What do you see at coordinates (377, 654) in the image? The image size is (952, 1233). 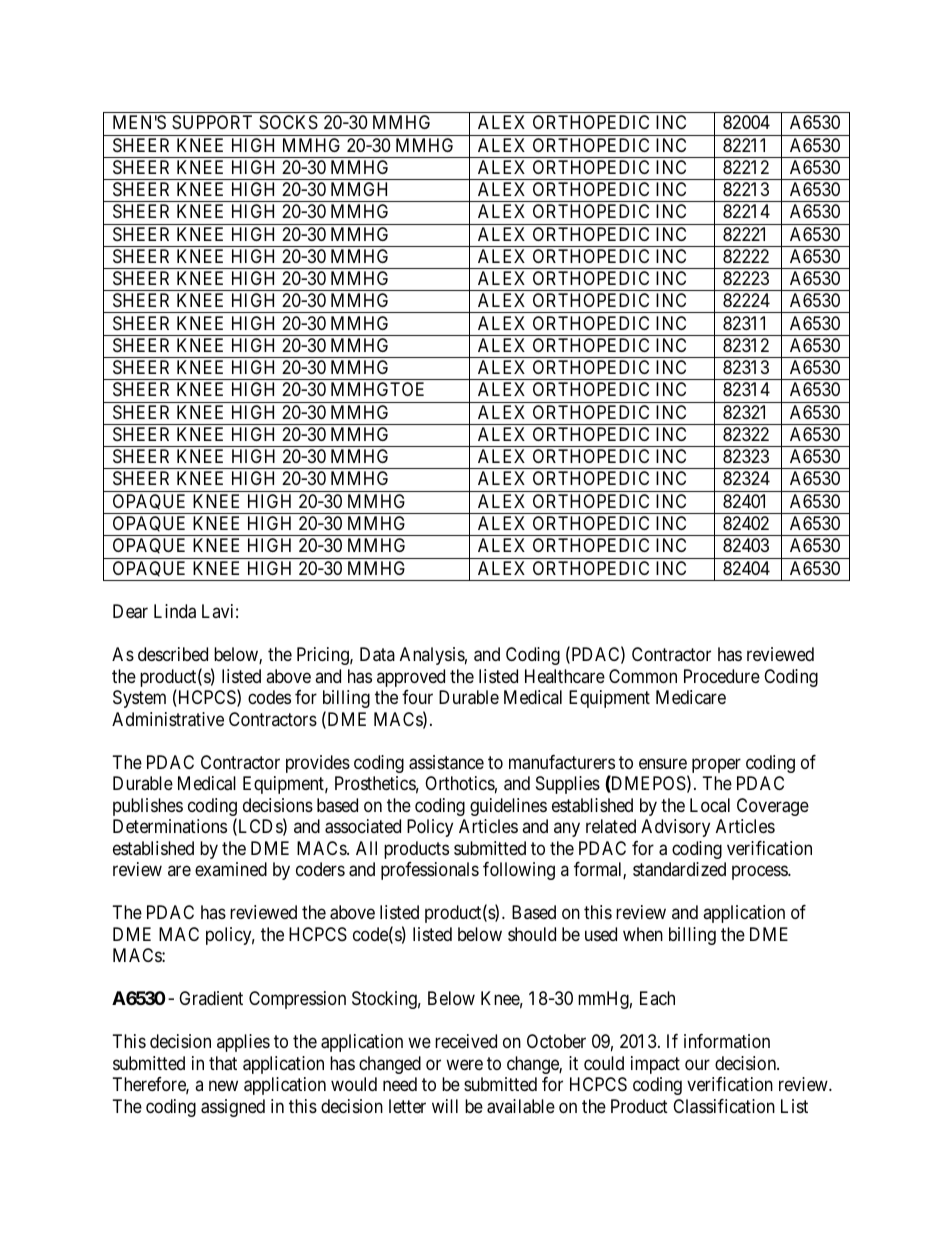 I see `Data` at bounding box center [377, 654].
